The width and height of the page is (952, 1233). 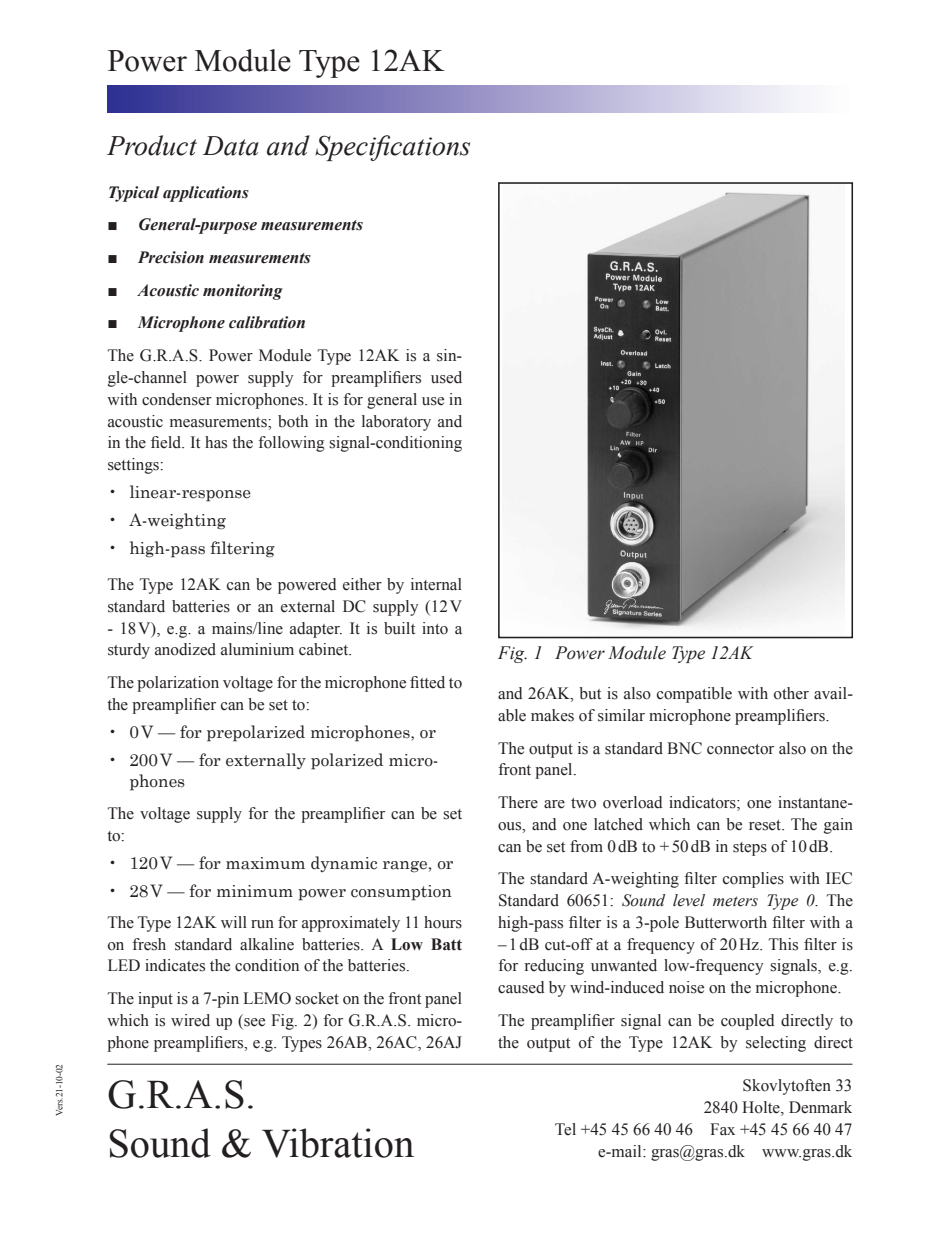 I want to click on into, so click(x=435, y=628).
